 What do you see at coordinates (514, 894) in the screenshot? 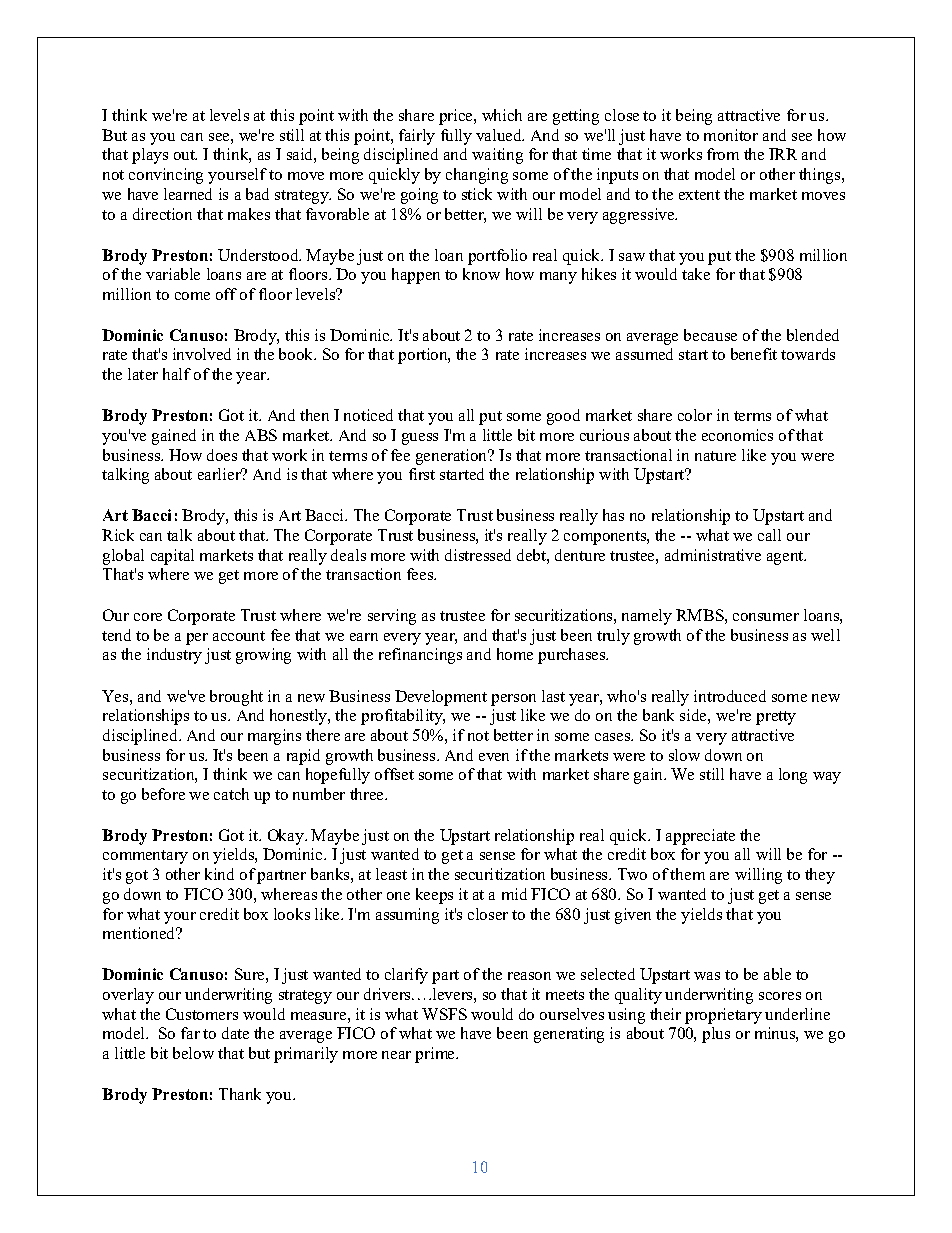
I see `mid` at bounding box center [514, 894].
